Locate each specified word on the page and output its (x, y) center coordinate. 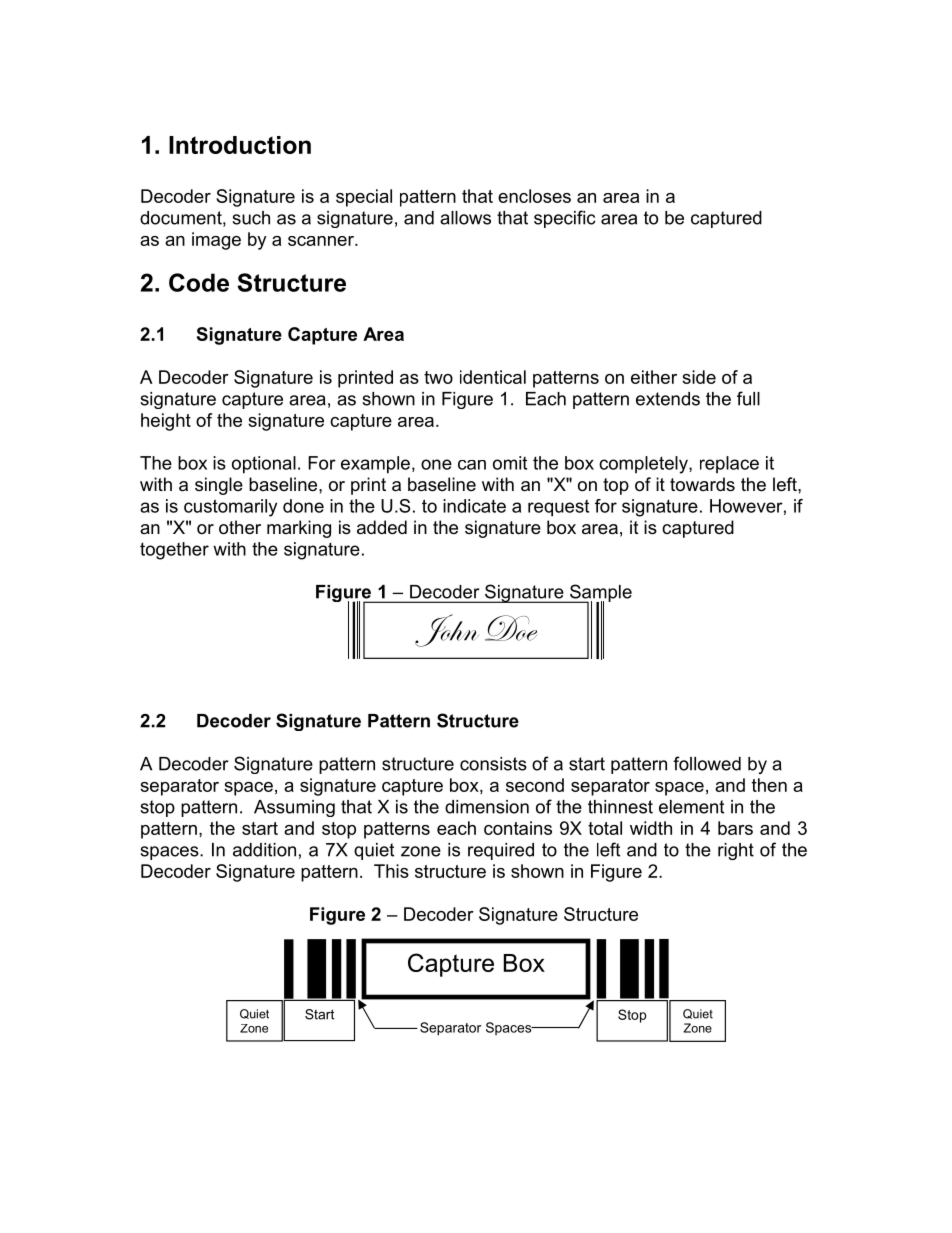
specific (565, 219)
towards (702, 484)
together (174, 551)
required (501, 851)
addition (264, 850)
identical (493, 377)
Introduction (240, 145)
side (699, 377)
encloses (534, 196)
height (166, 422)
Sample (600, 594)
